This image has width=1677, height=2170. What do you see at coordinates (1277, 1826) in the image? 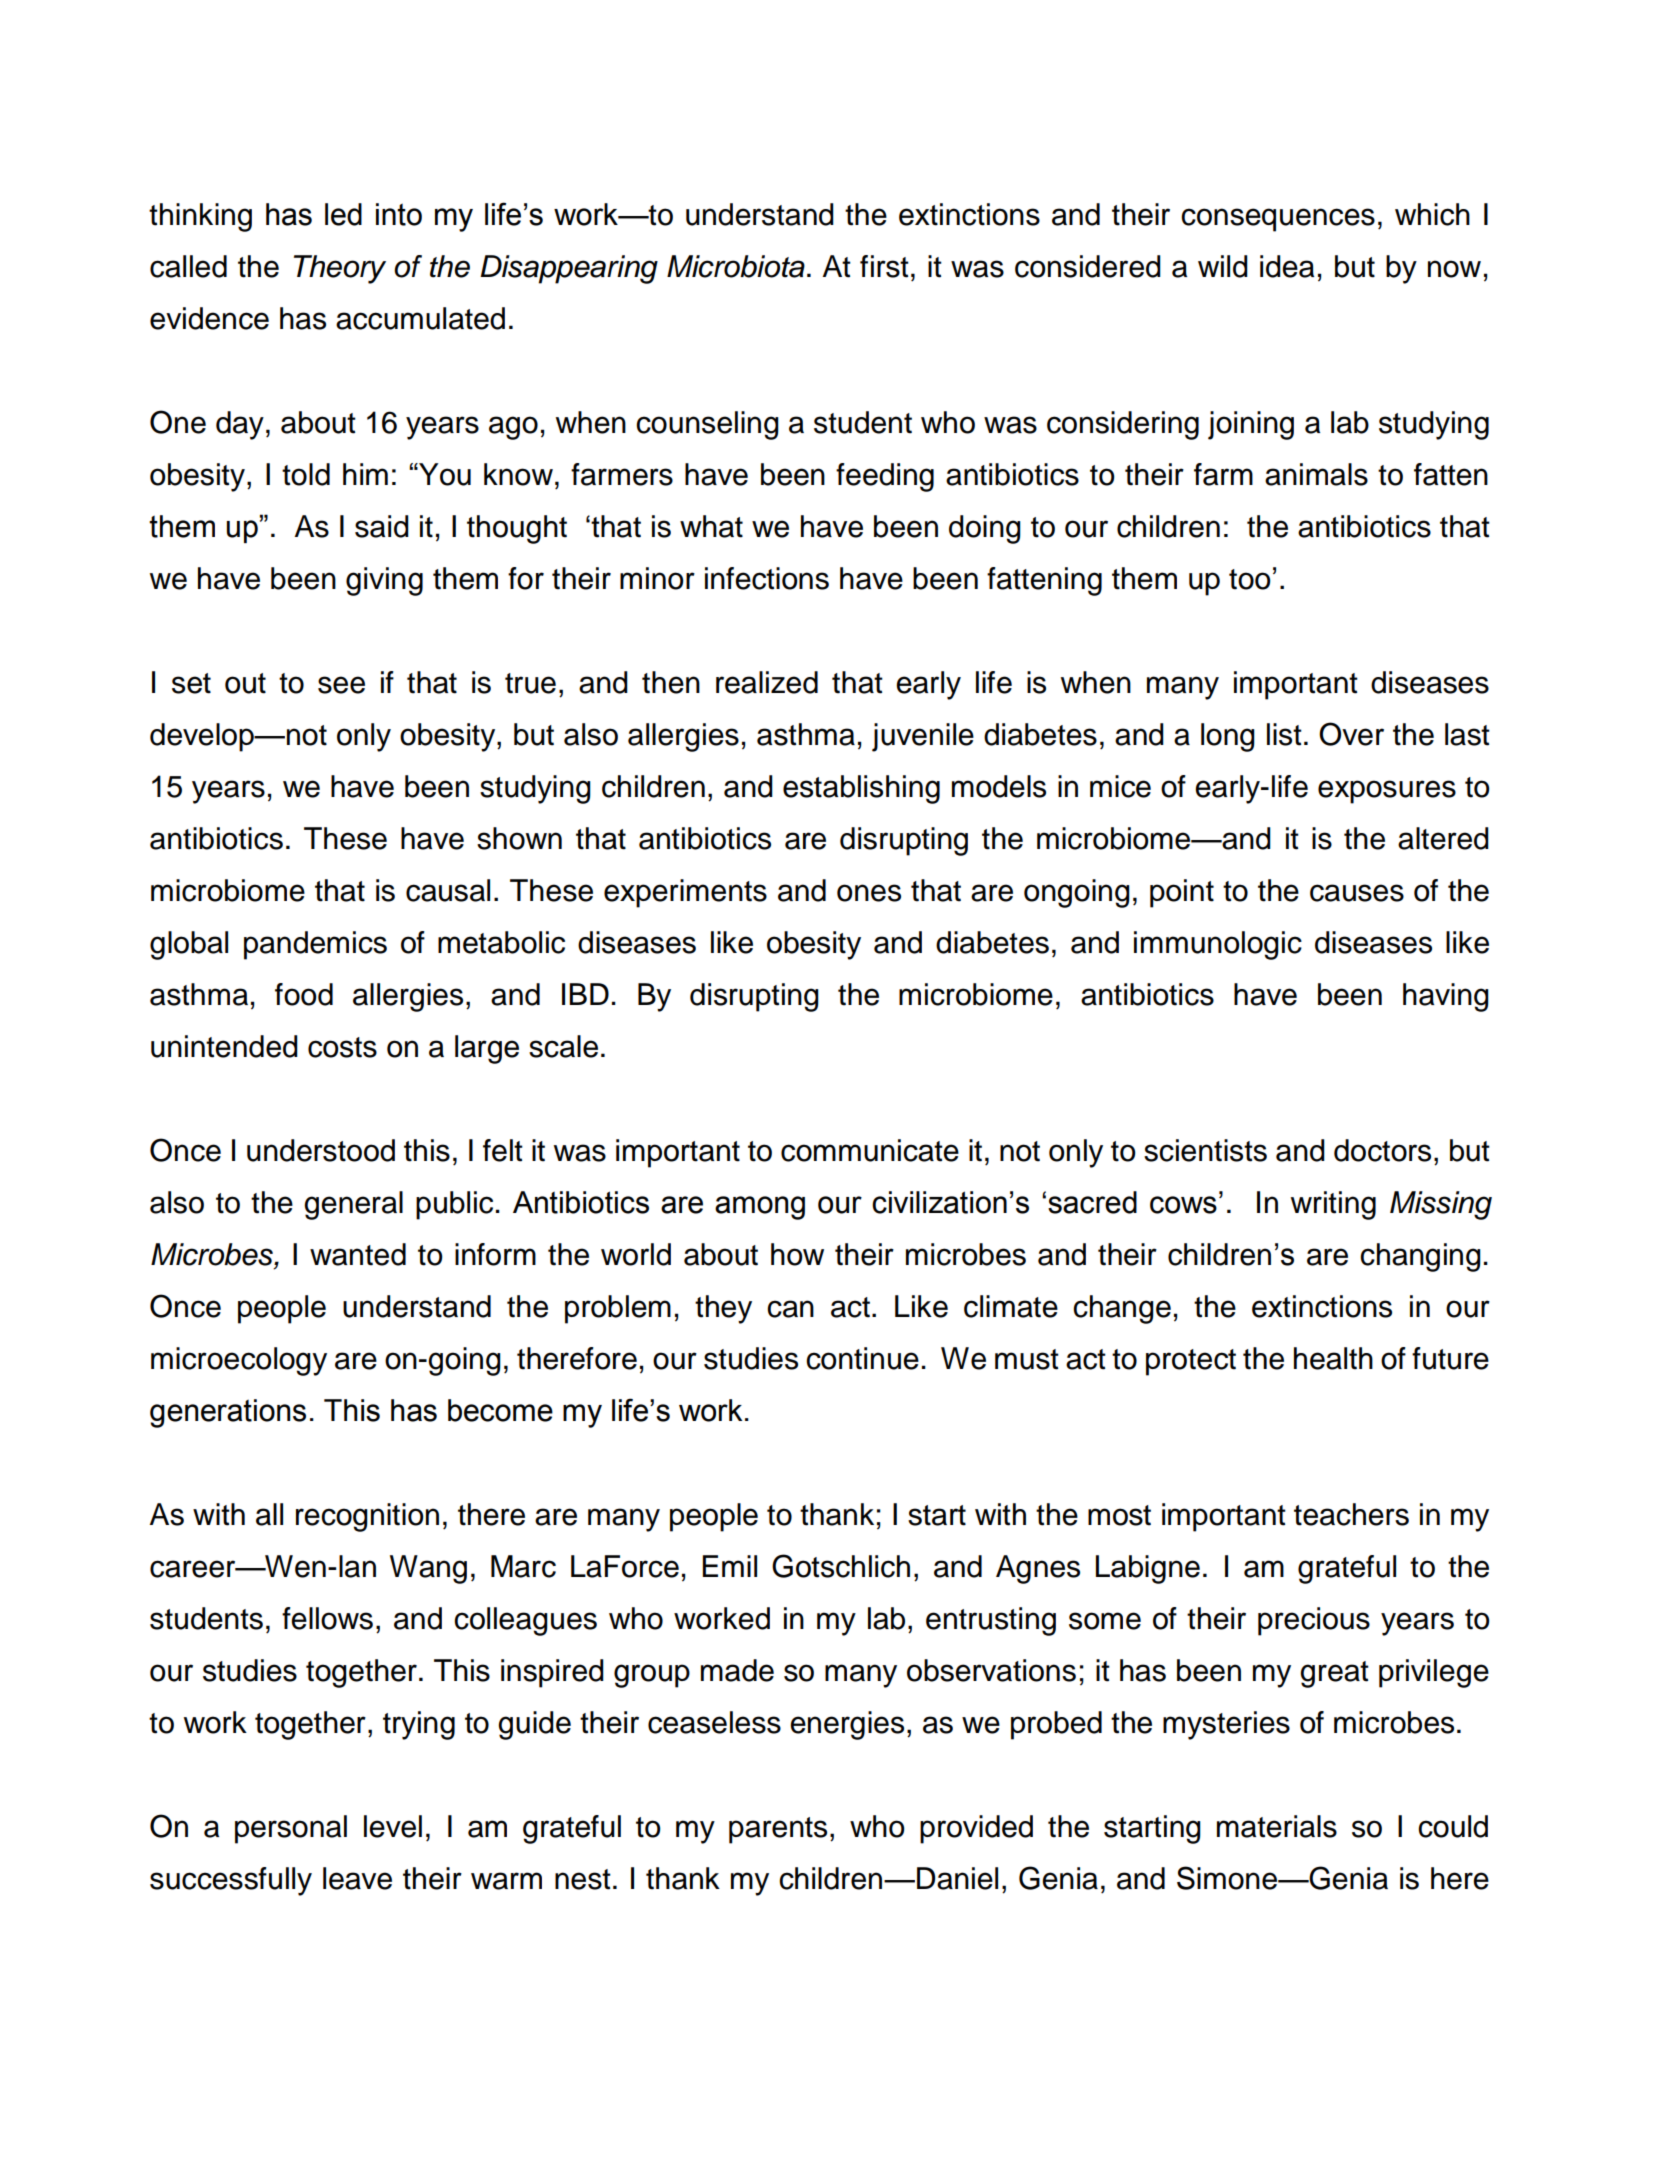
I see `materials` at bounding box center [1277, 1826].
